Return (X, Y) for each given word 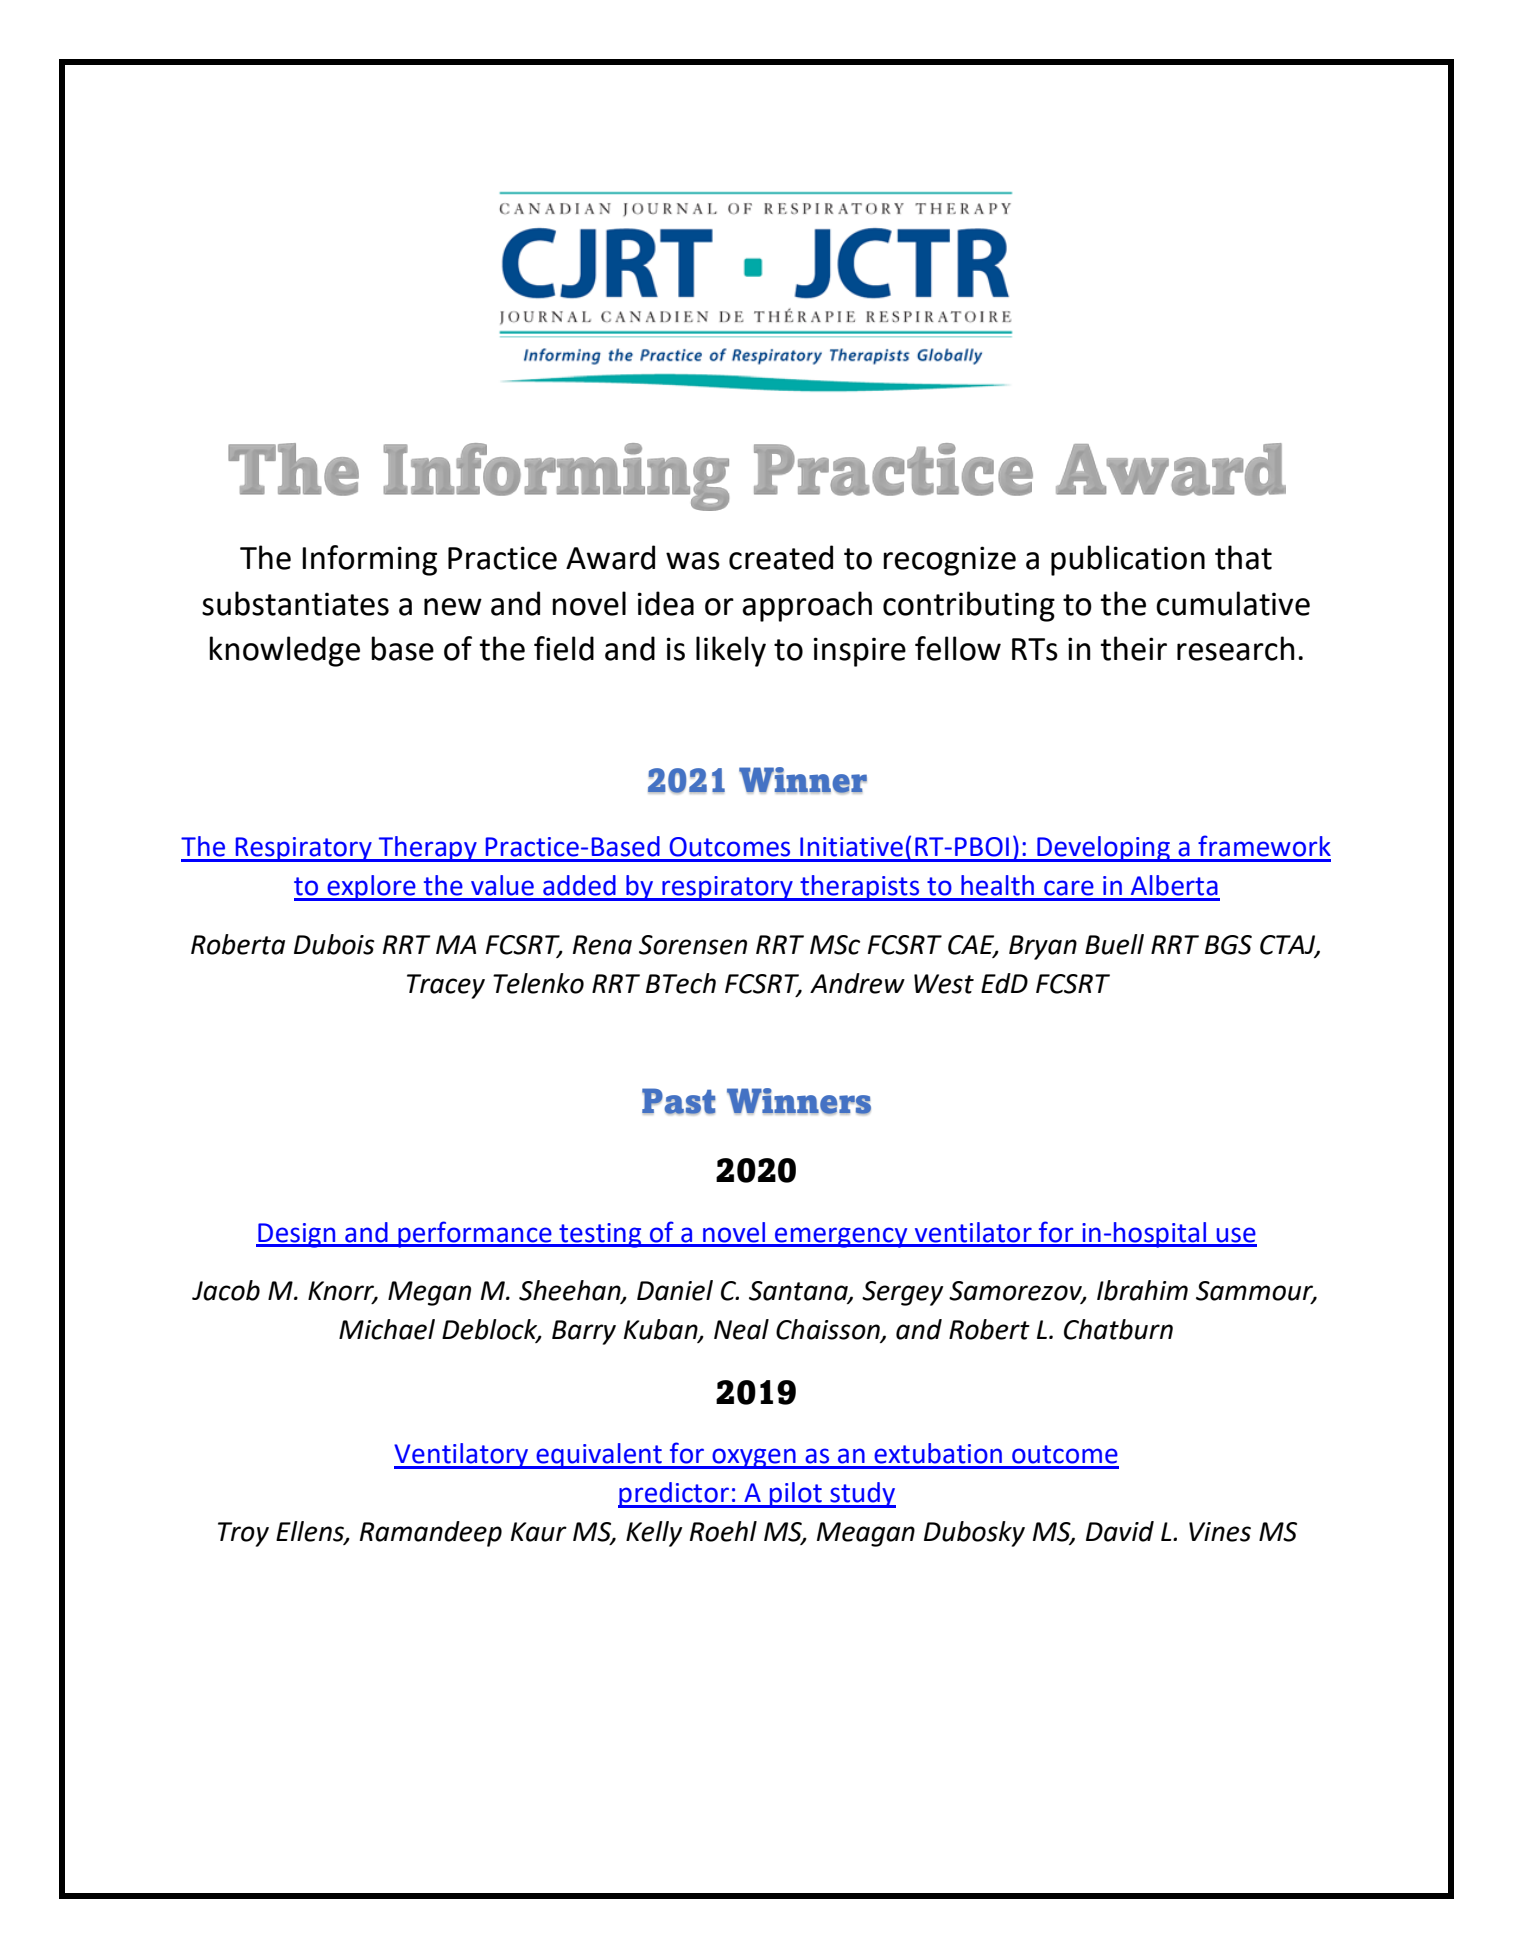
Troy (243, 1534)
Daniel (675, 1290)
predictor (674, 1495)
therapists (860, 888)
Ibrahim (1142, 1290)
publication (1128, 560)
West (944, 984)
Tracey (446, 986)
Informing (369, 560)
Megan (429, 1293)
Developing (1103, 849)
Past (679, 1101)
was (693, 561)
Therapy (428, 849)
